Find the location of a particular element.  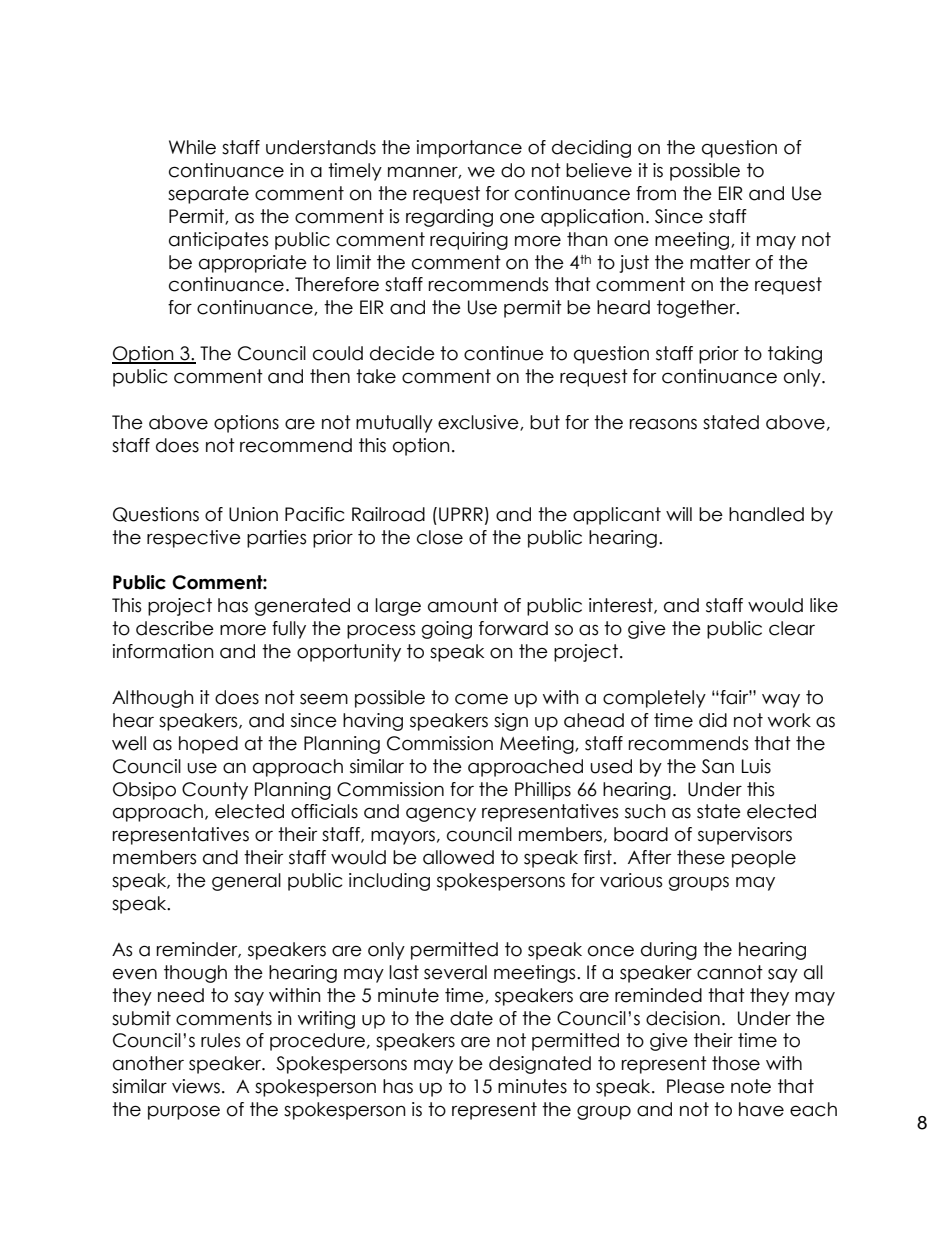

note is located at coordinates (751, 1086).
